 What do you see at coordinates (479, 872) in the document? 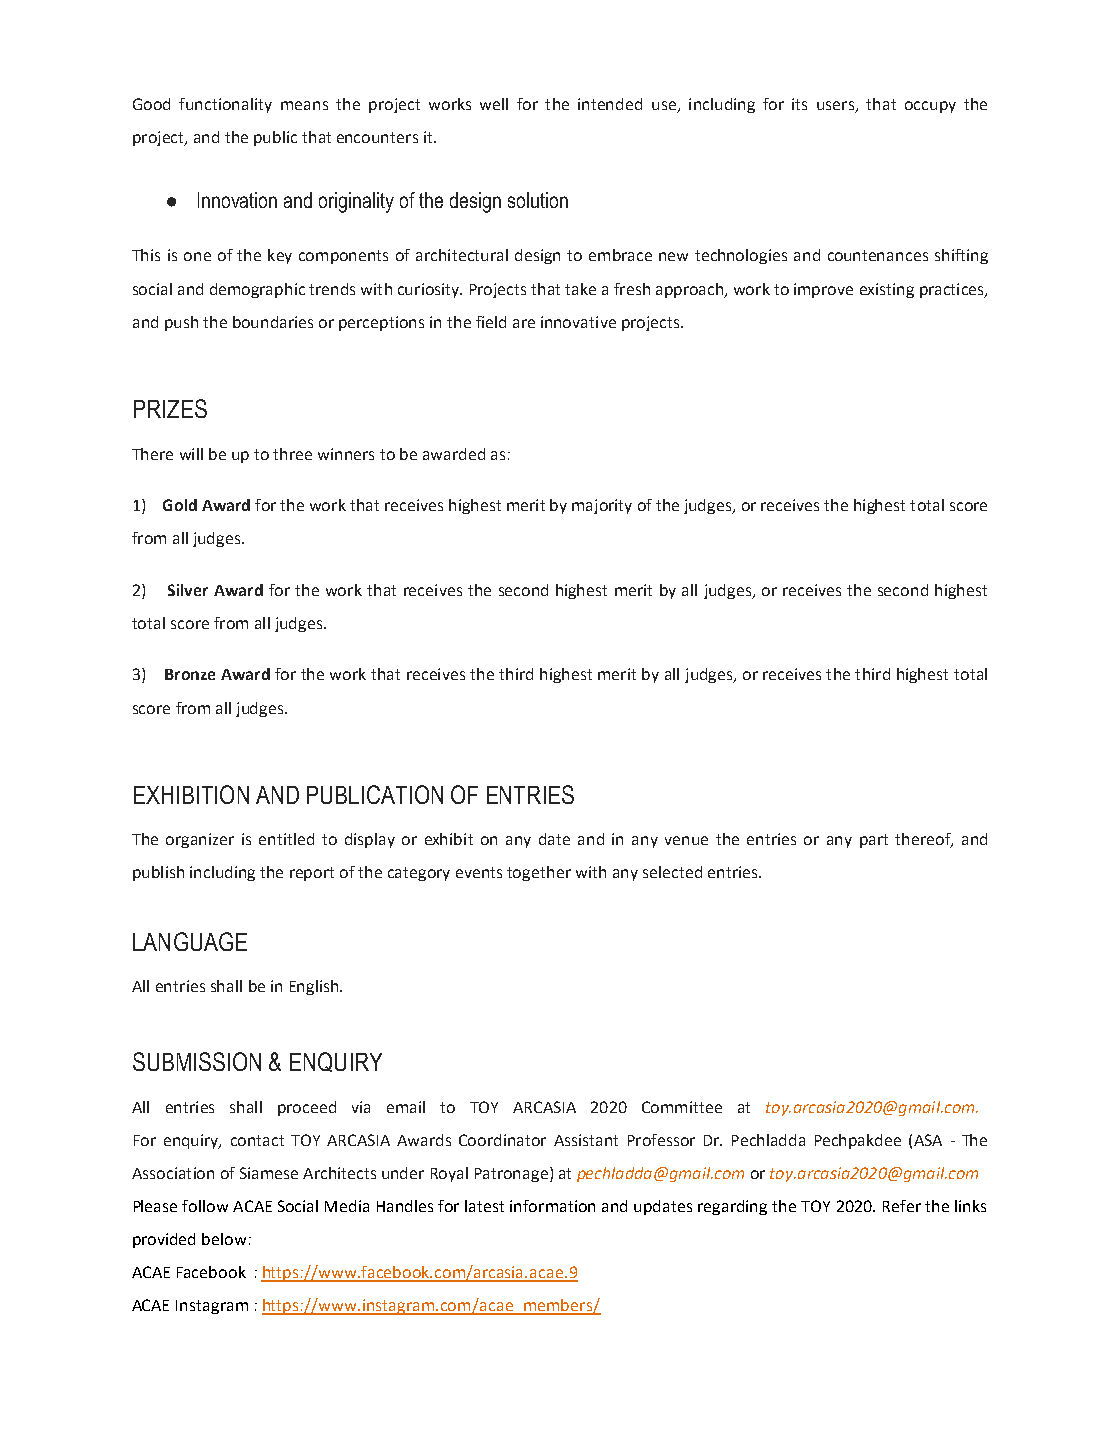
I see `events` at bounding box center [479, 872].
